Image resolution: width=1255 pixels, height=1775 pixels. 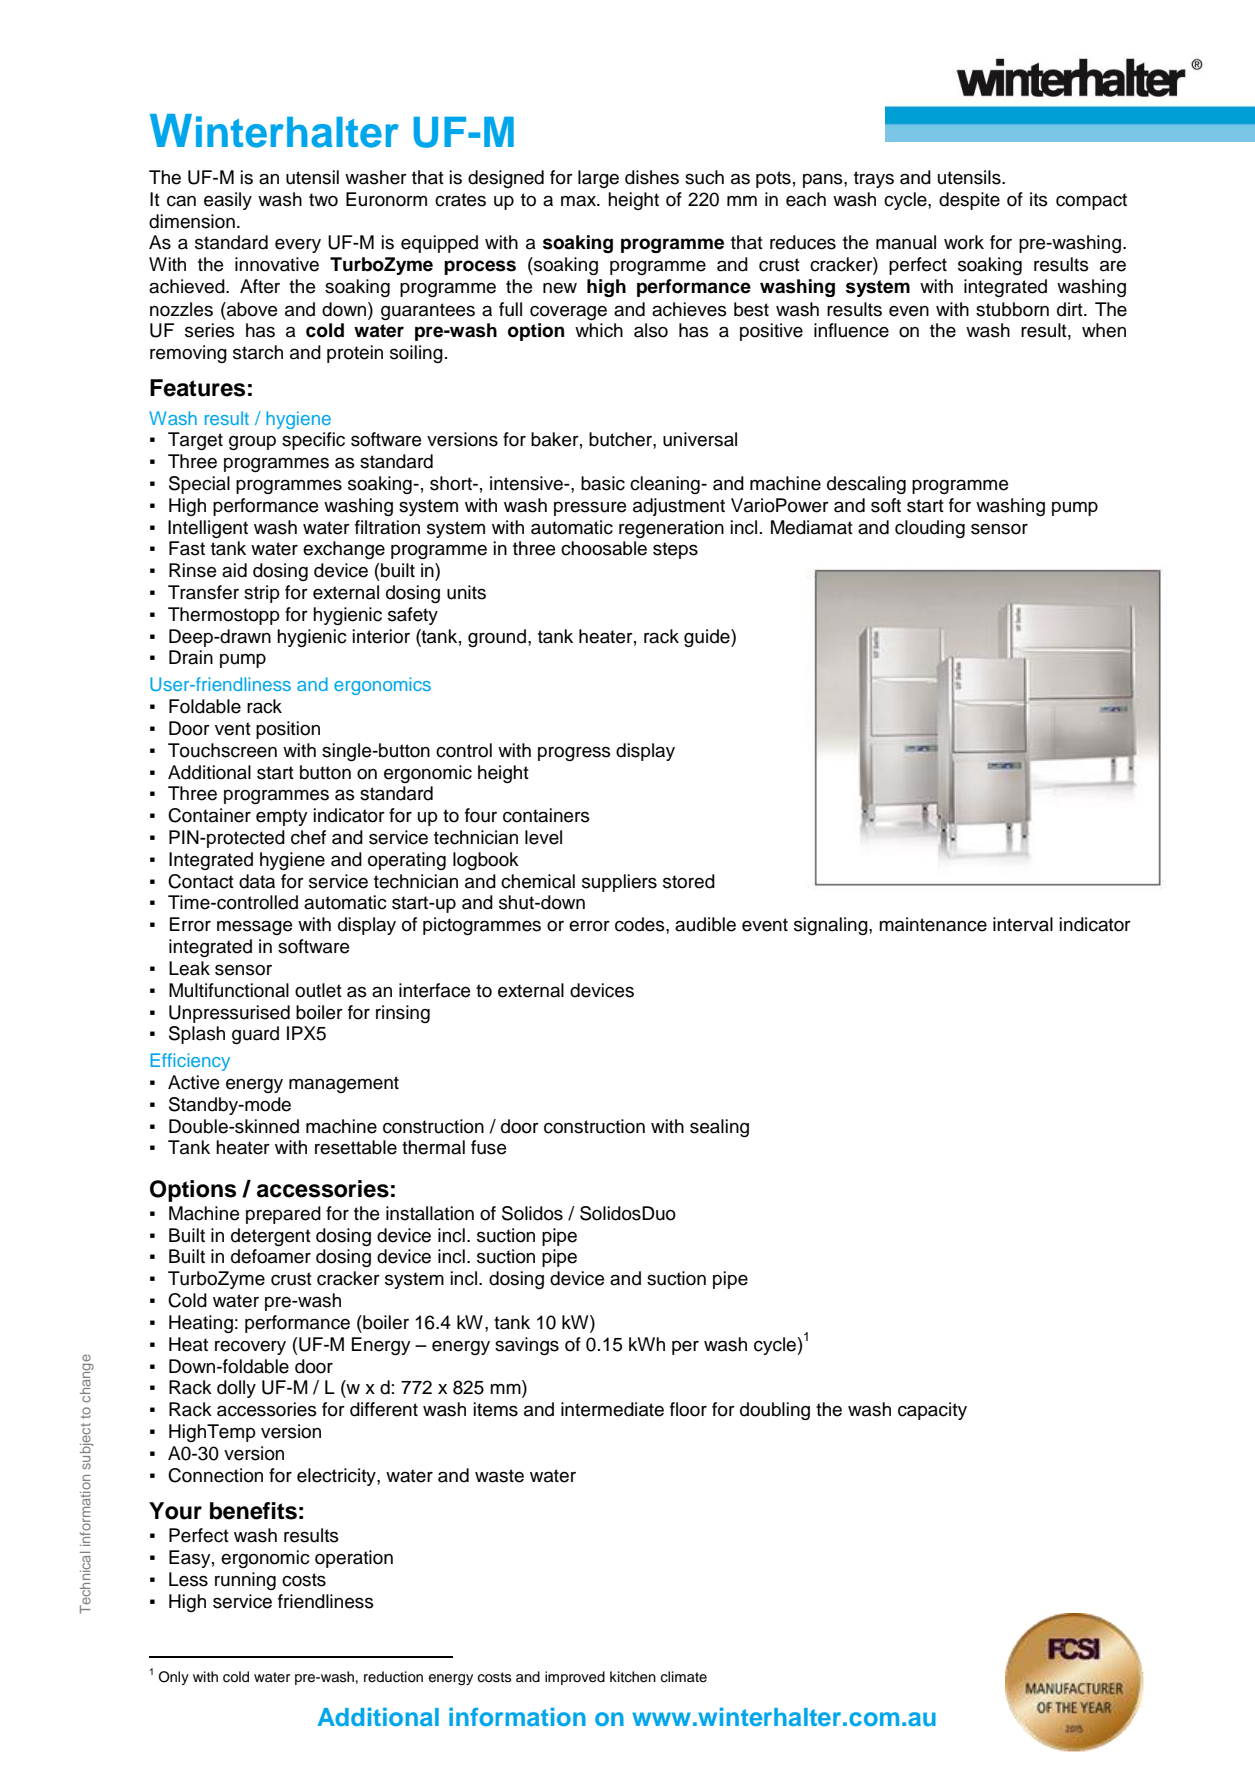 I want to click on kitchen, so click(x=633, y=1677).
